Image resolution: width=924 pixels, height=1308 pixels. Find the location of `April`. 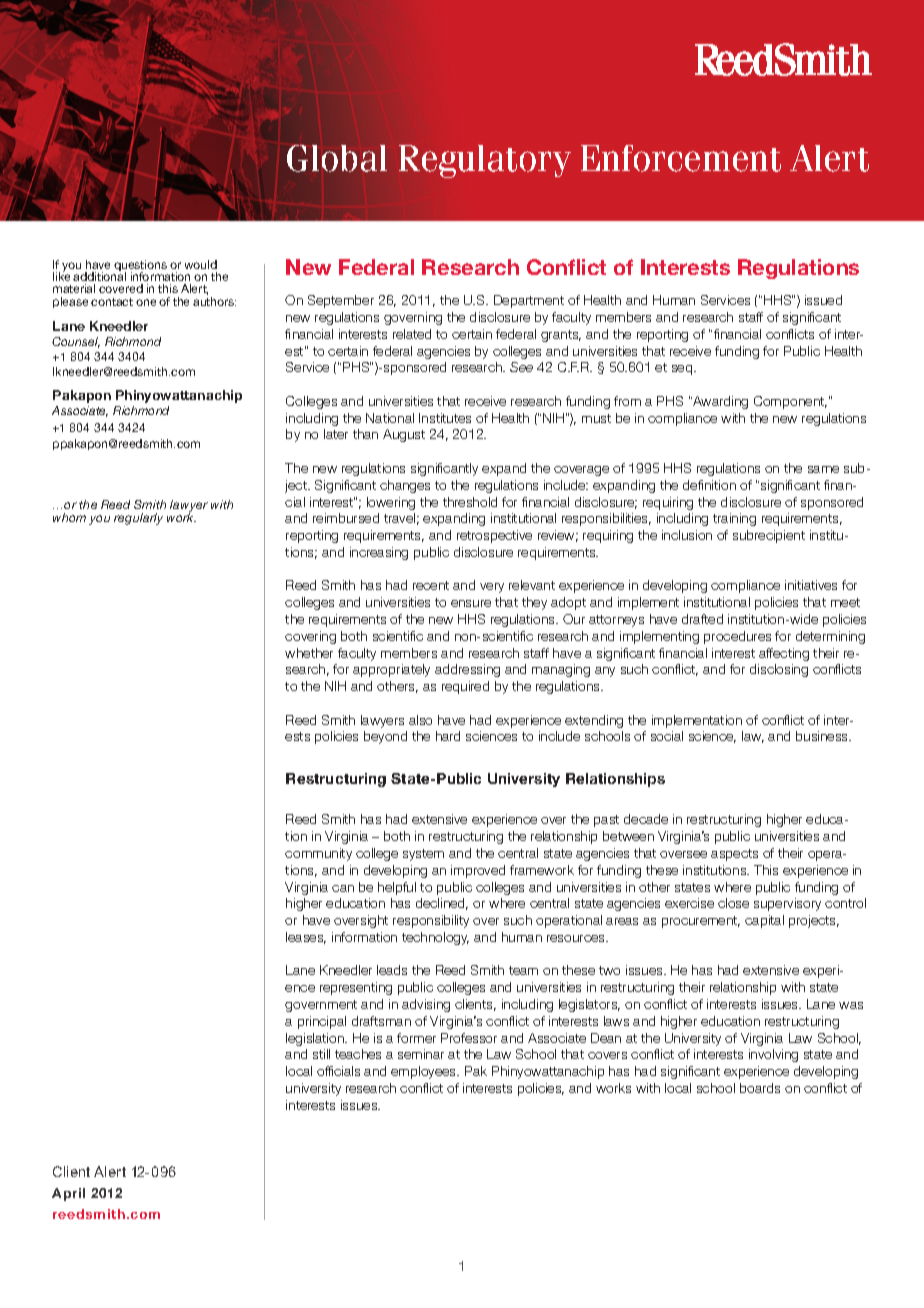

April is located at coordinates (68, 1194).
